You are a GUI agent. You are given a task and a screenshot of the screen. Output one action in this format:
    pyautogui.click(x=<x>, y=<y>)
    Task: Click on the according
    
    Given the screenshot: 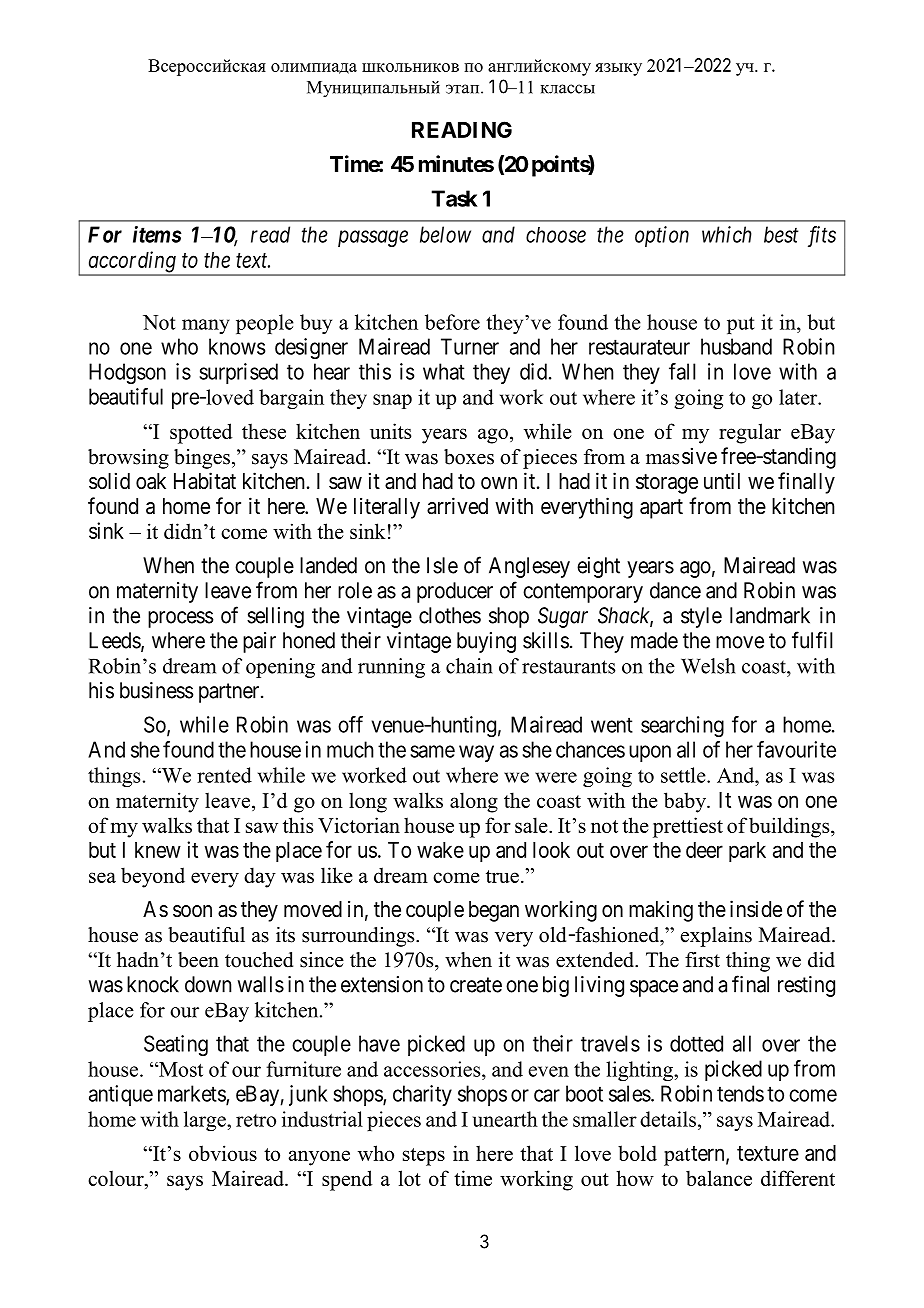 What is the action you would take?
    pyautogui.click(x=132, y=263)
